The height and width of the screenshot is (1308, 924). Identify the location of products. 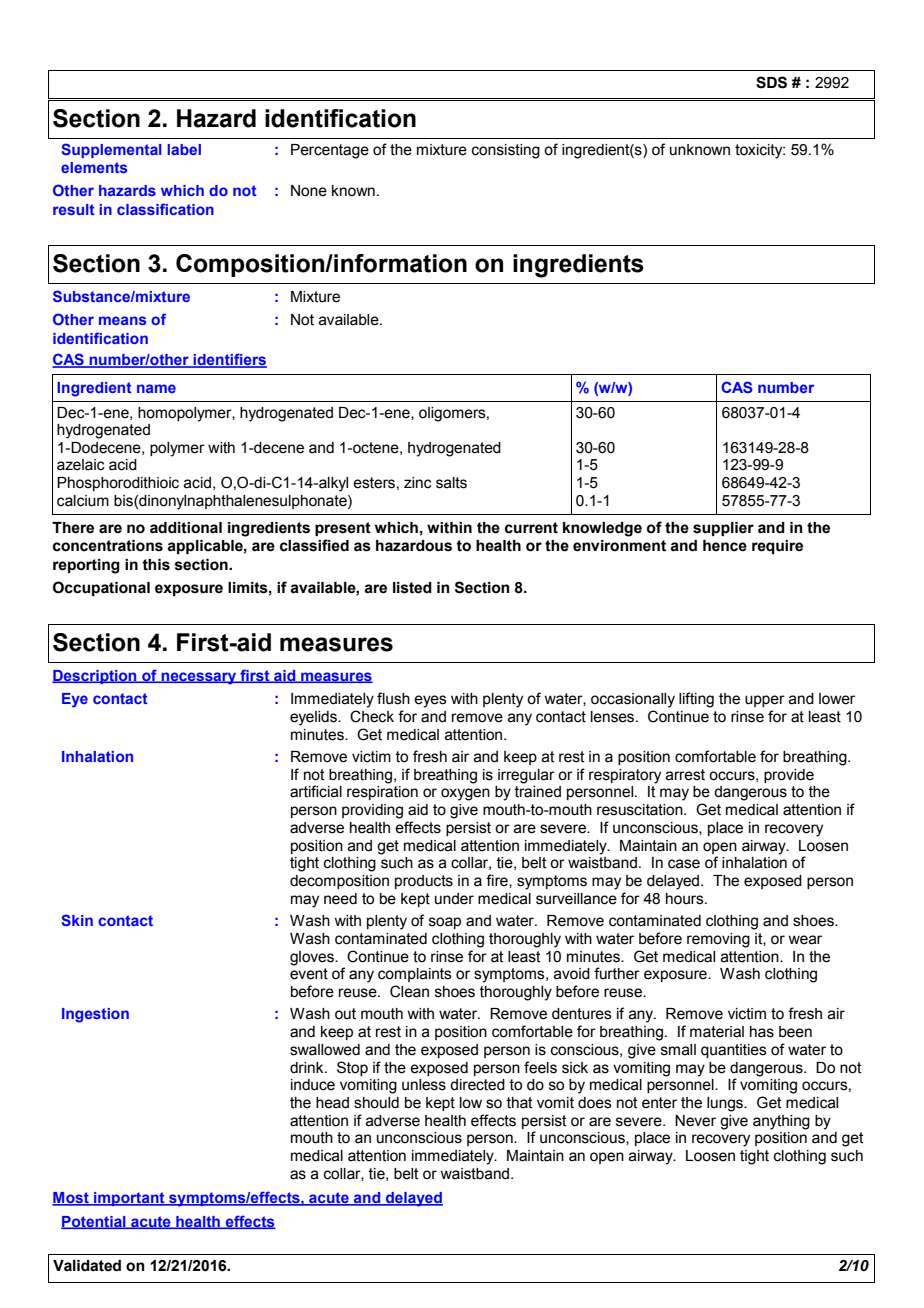
(424, 882).
